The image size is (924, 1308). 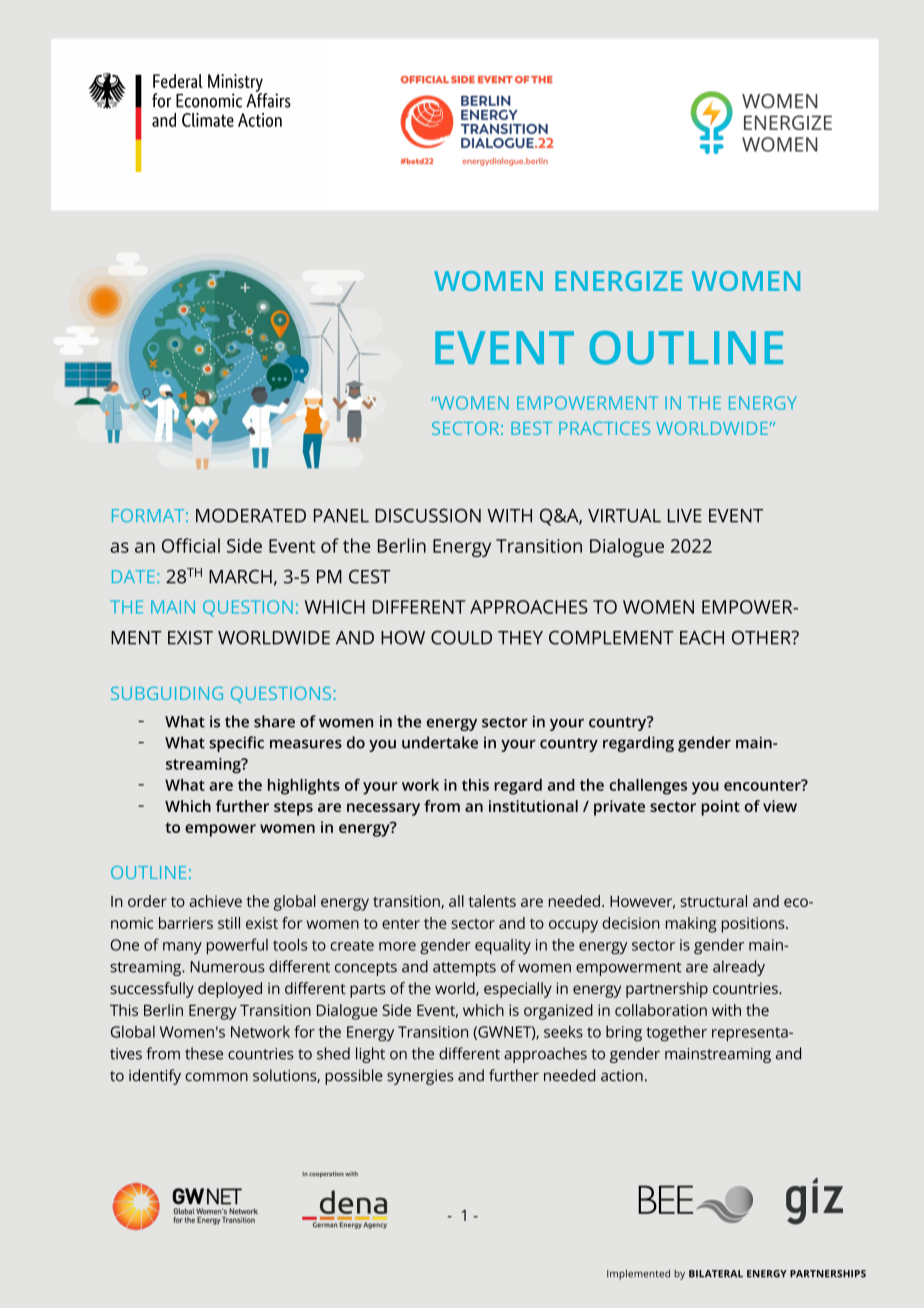 What do you see at coordinates (618, 281) in the screenshot?
I see `ENERGIZE` at bounding box center [618, 281].
